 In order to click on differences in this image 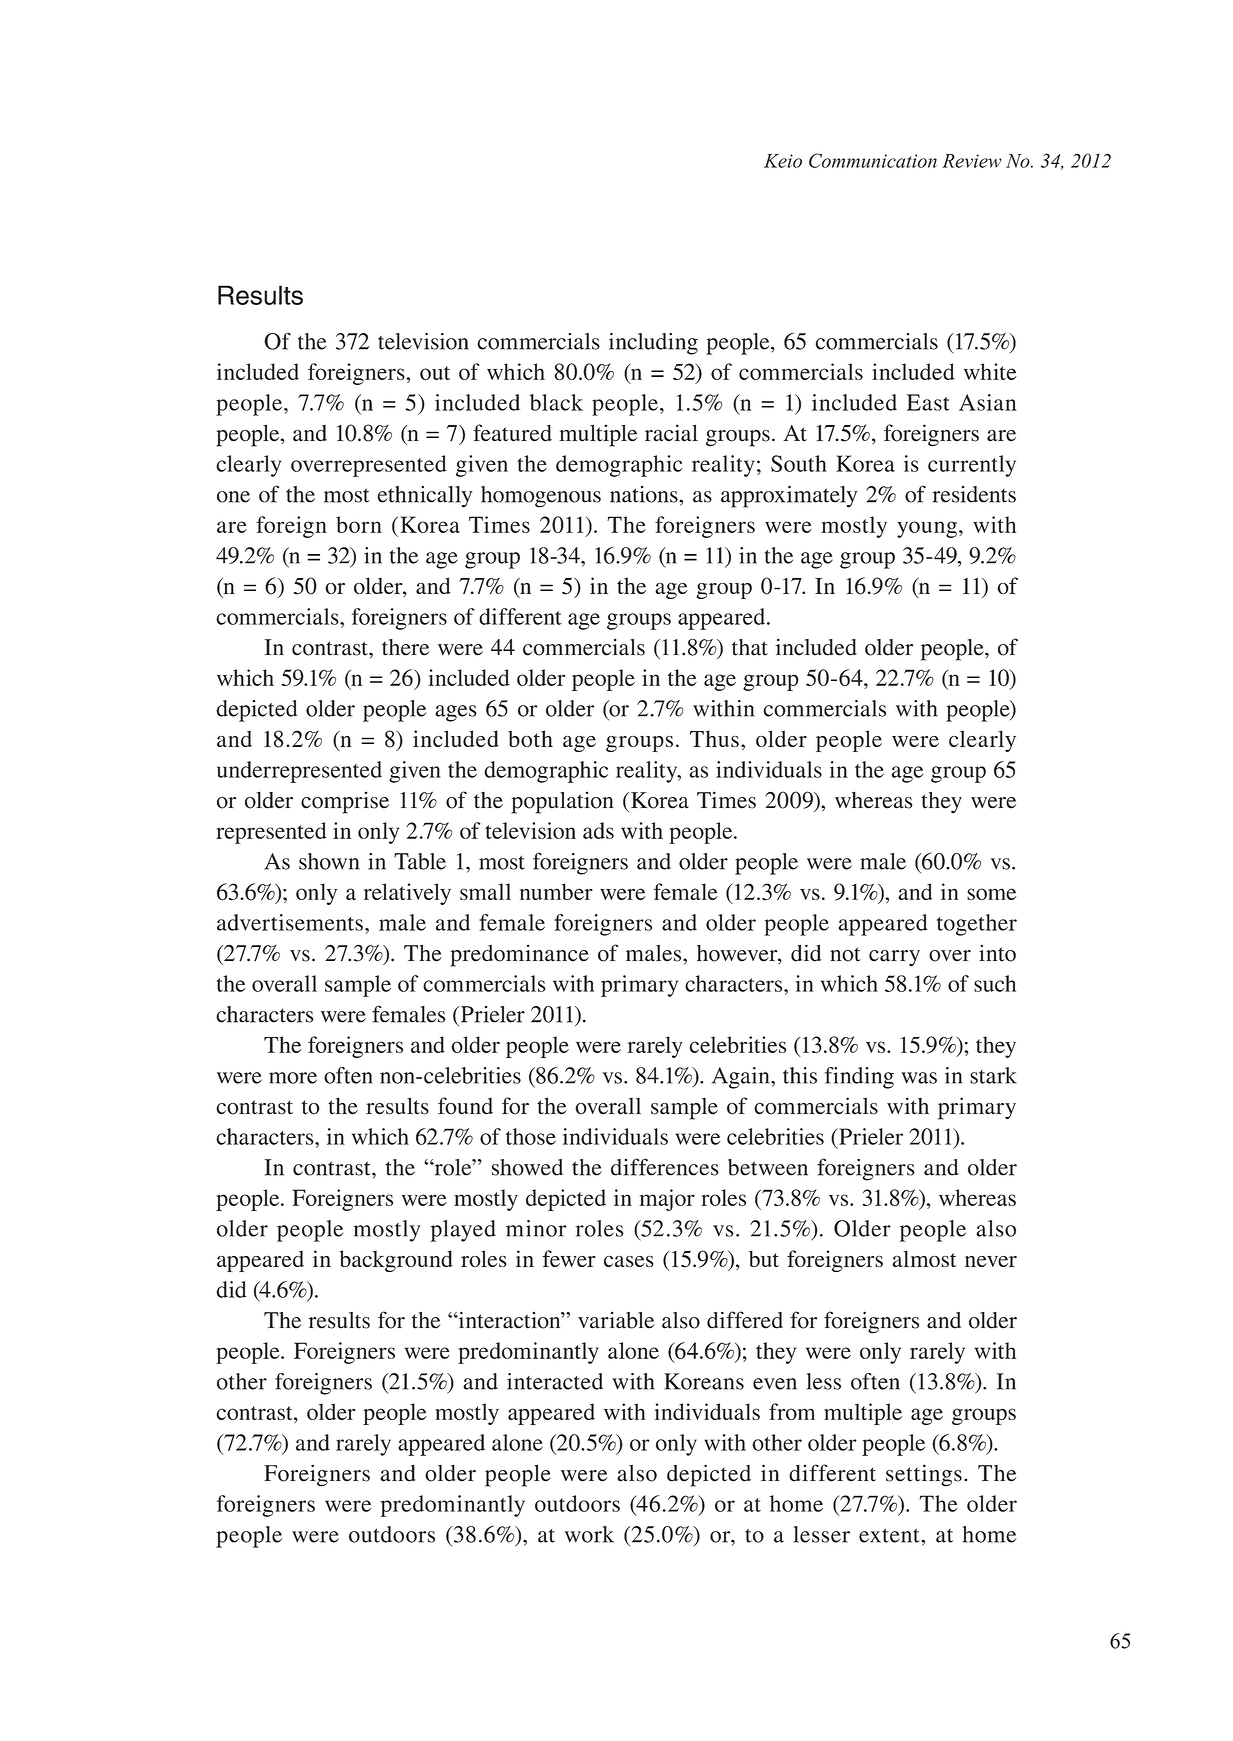, I will do `click(665, 1167)`.
